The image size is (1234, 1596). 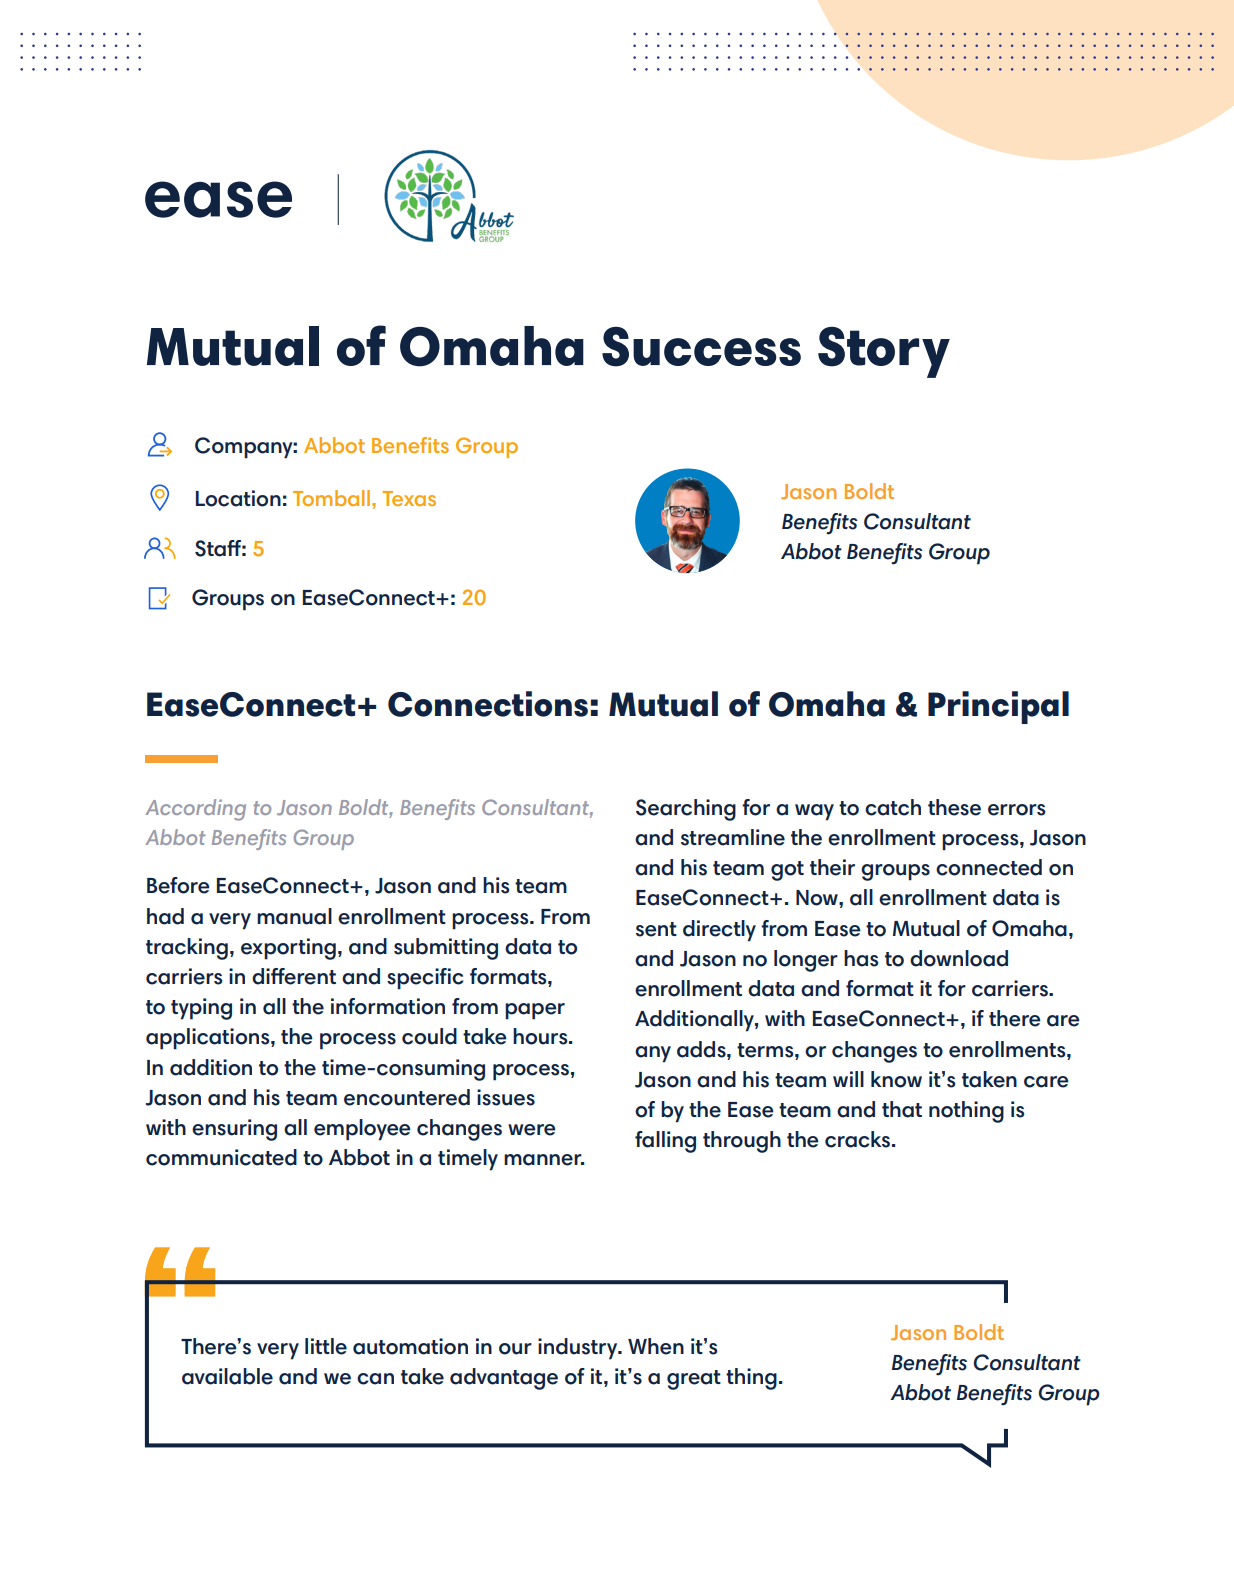 I want to click on little, so click(x=326, y=1346).
